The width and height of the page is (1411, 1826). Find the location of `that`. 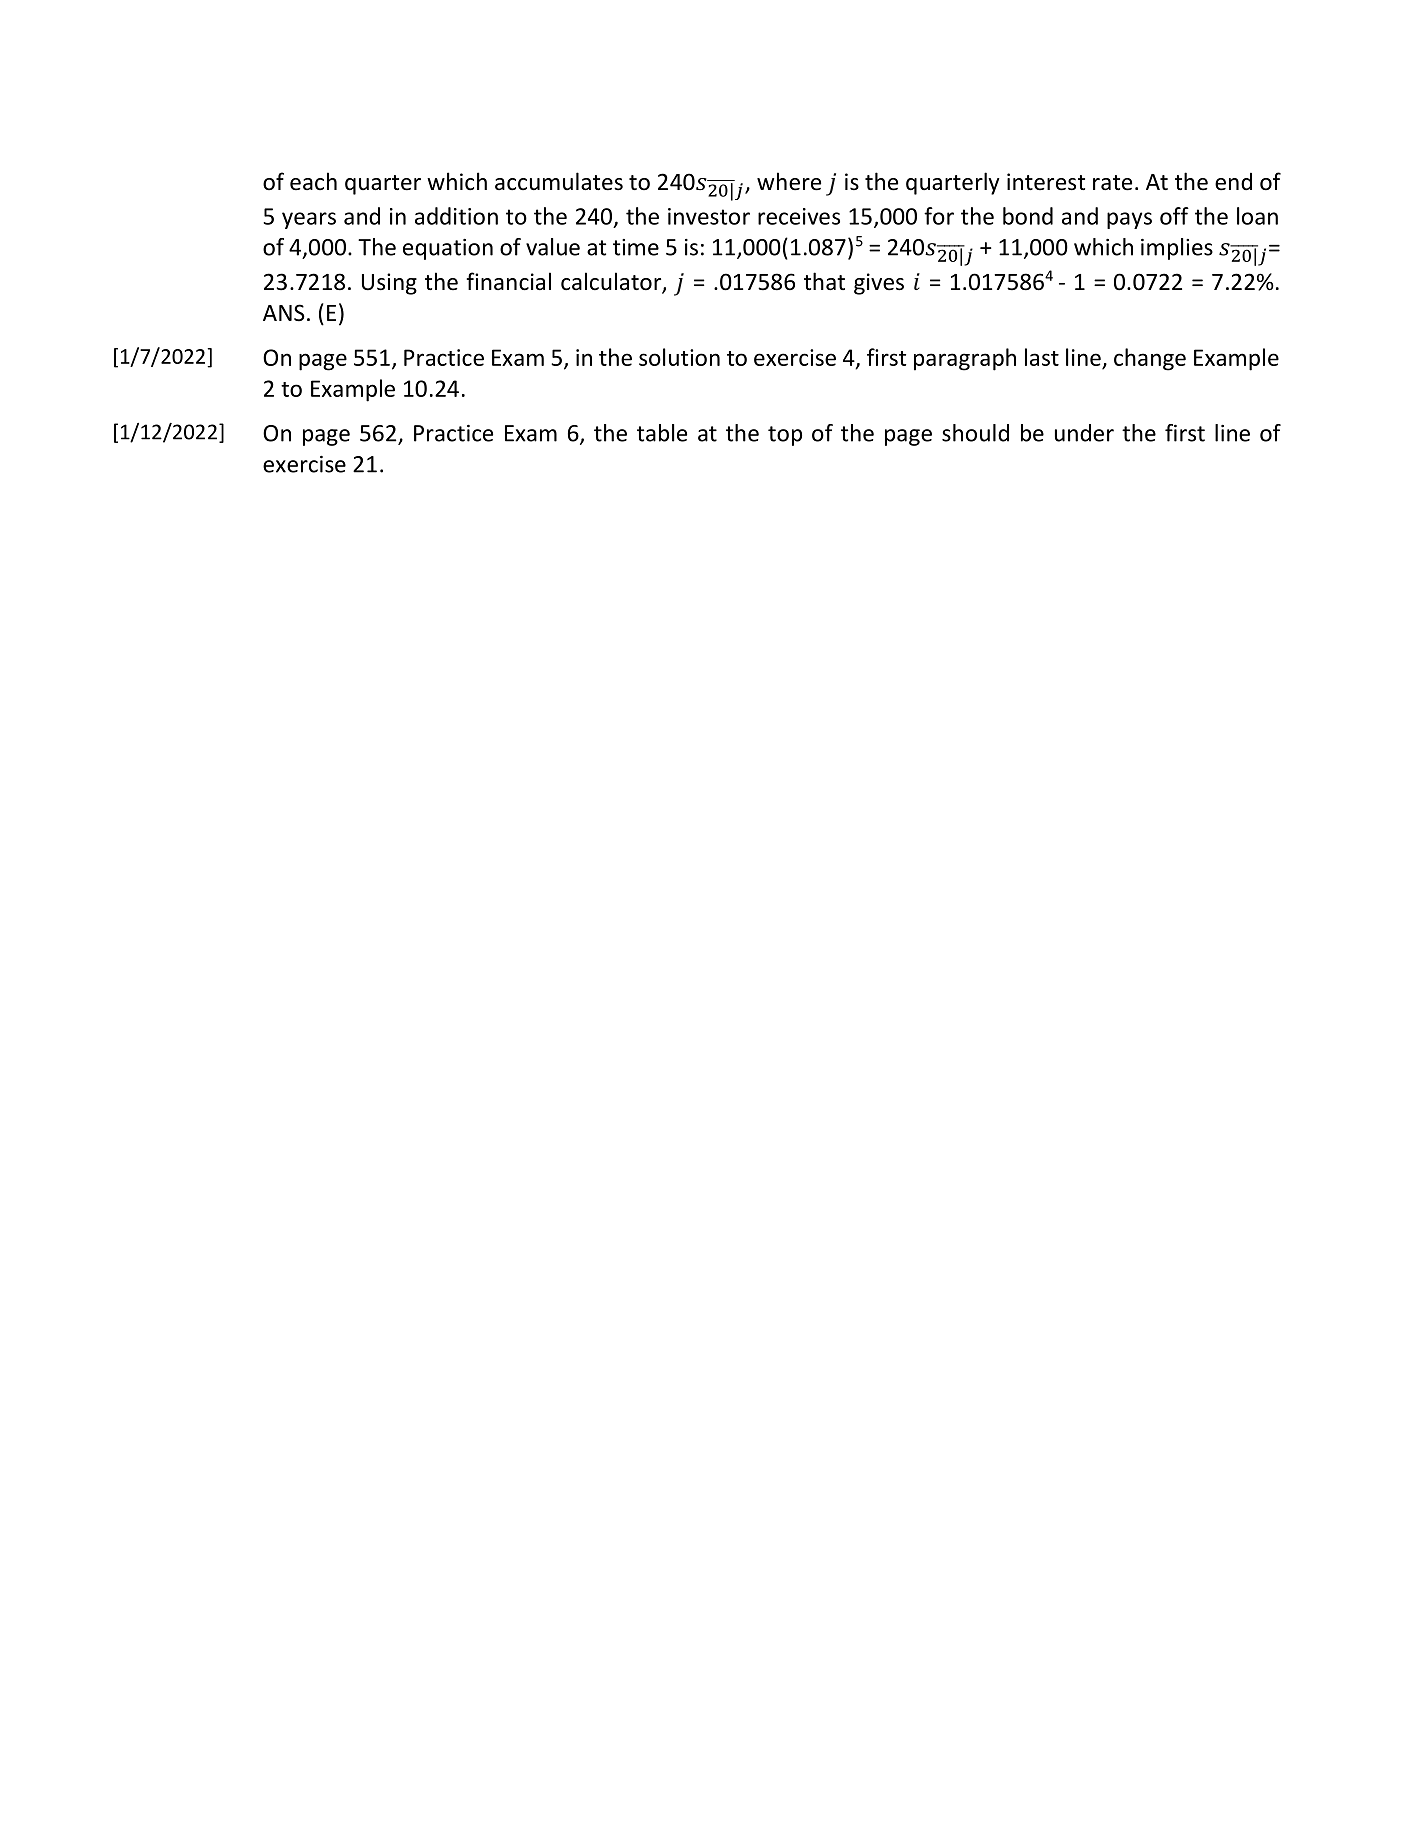

that is located at coordinates (824, 281).
